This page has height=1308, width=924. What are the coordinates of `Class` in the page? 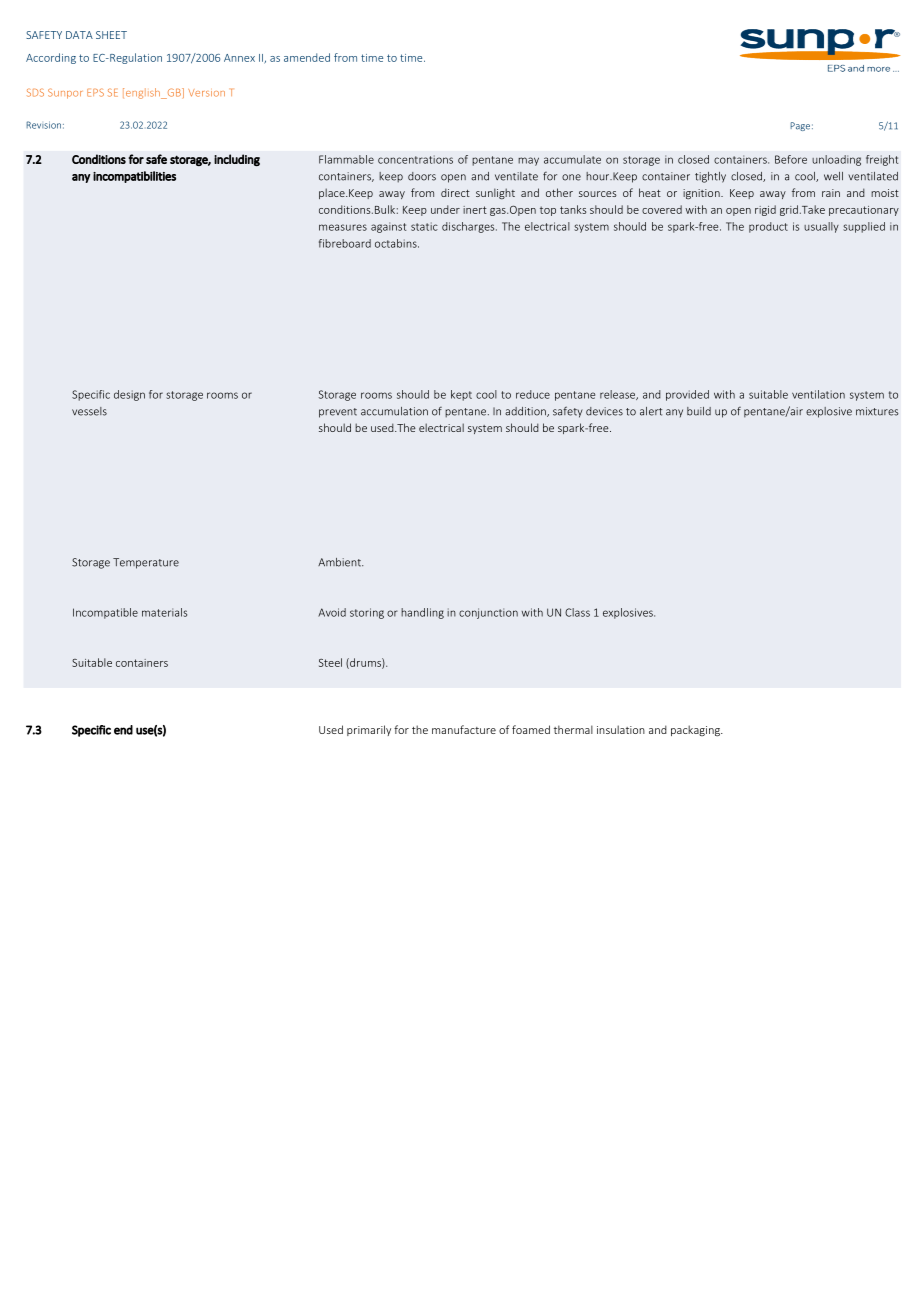 It's located at (577, 612).
